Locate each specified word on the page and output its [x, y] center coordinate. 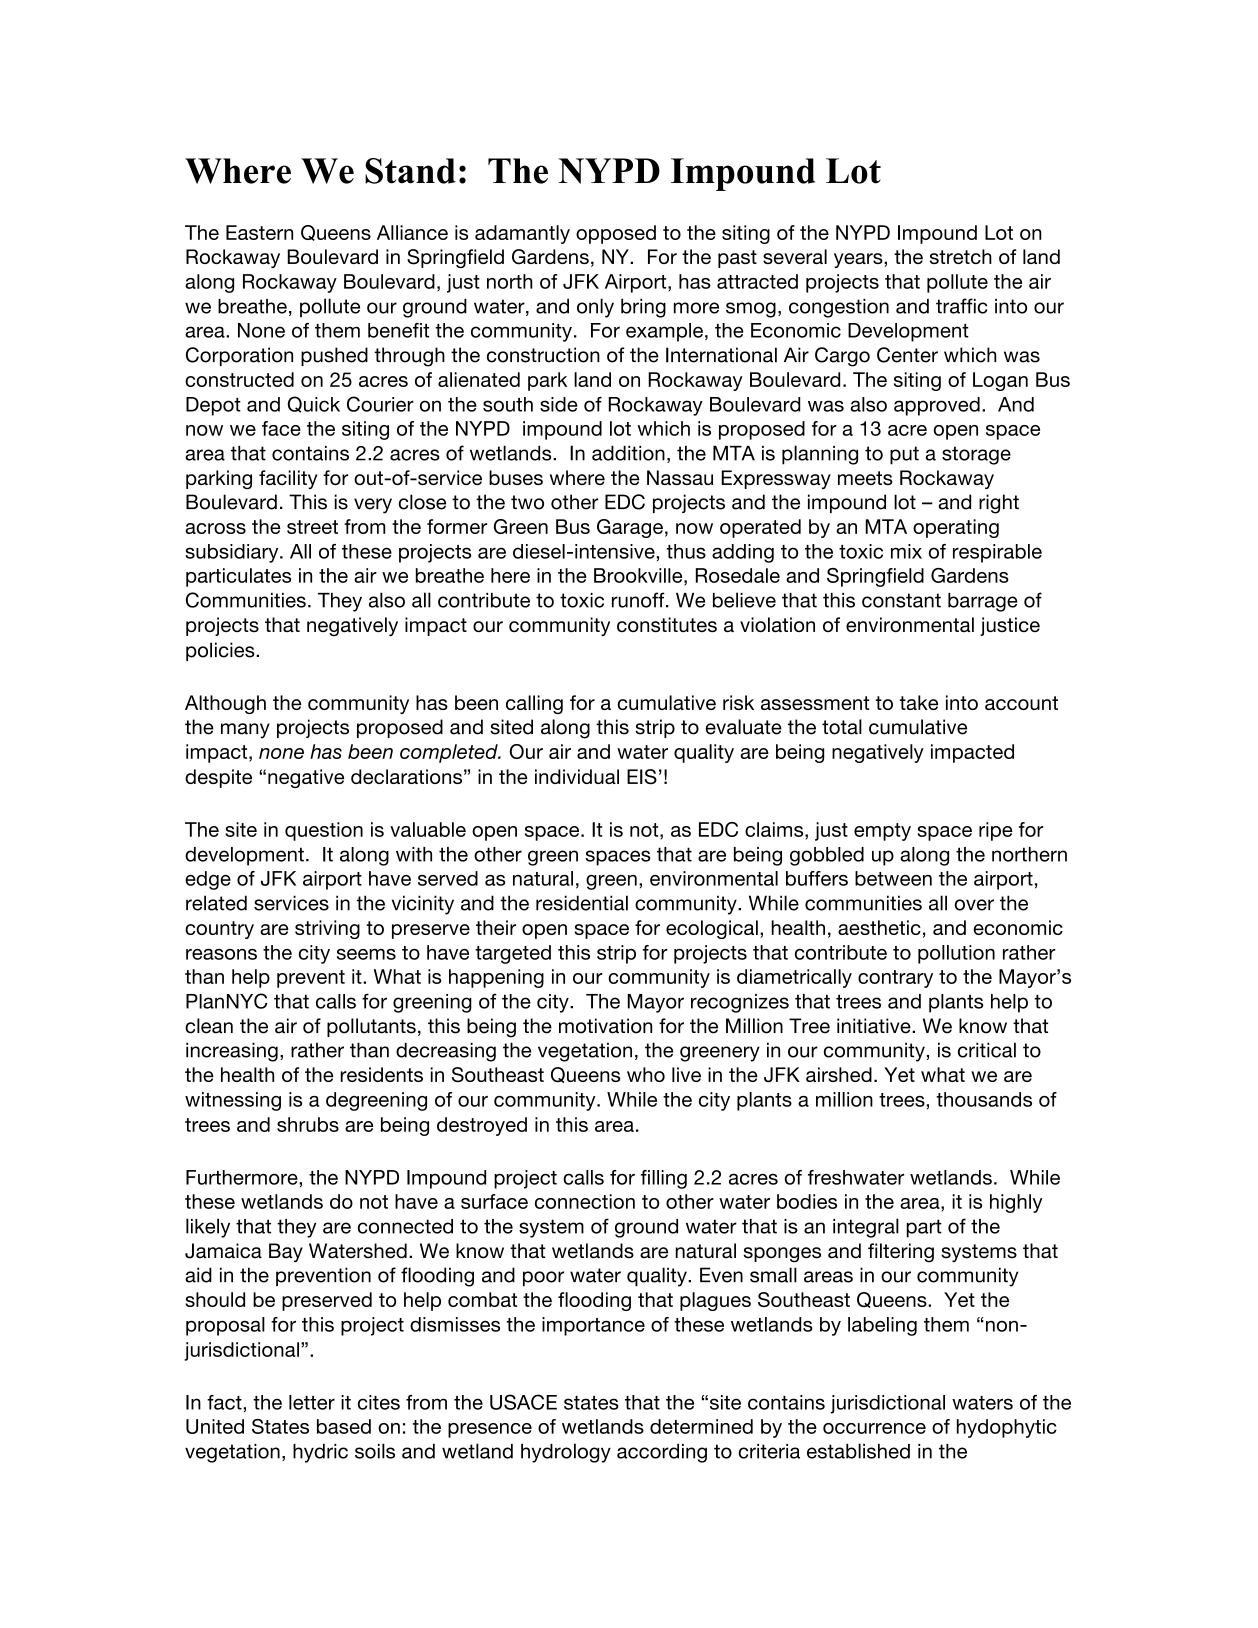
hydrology [566, 1453]
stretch [961, 256]
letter [312, 1402]
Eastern [259, 232]
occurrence [874, 1428]
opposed [616, 234]
